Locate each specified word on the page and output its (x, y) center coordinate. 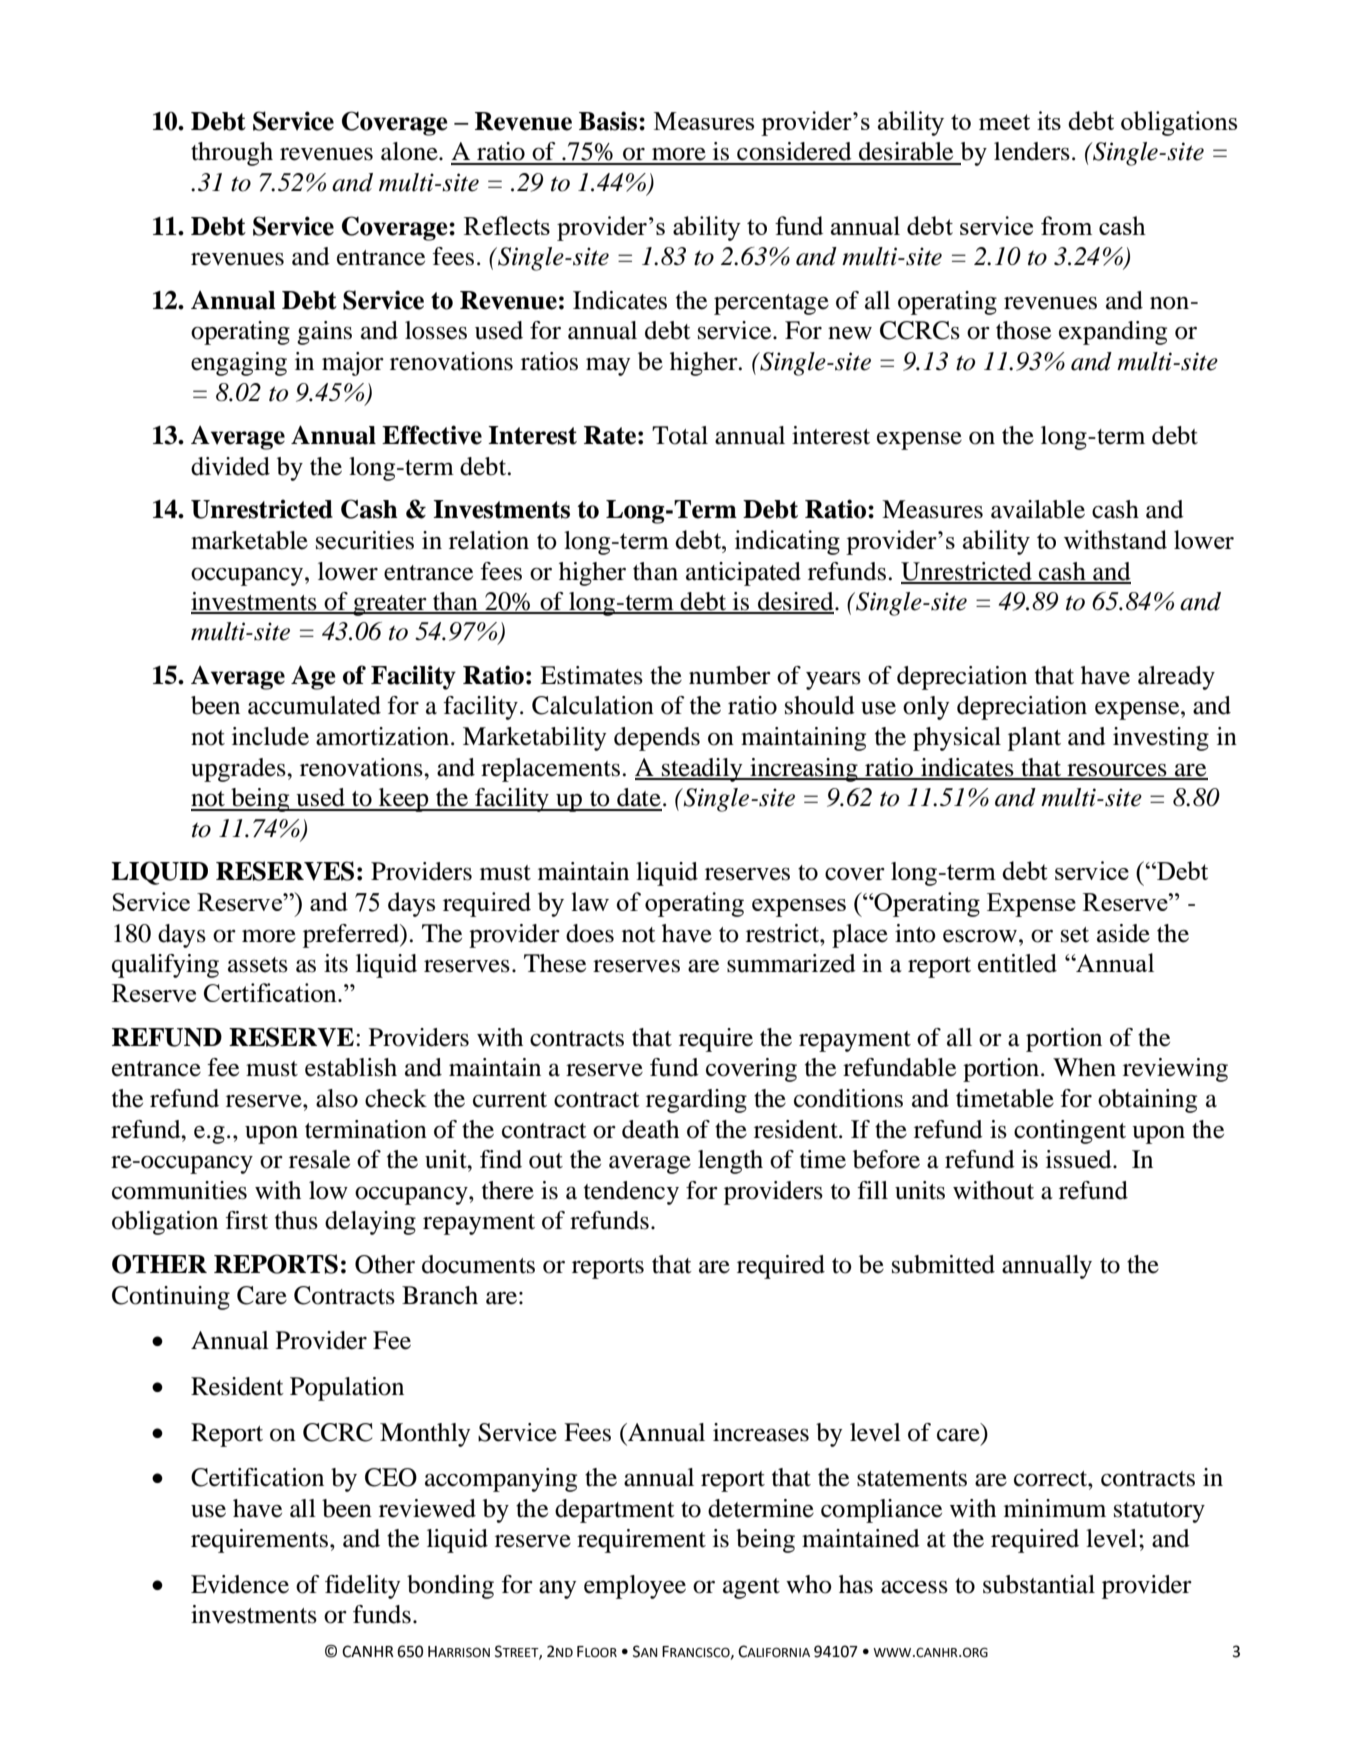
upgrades (239, 770)
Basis (609, 121)
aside (1123, 933)
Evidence (240, 1584)
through (232, 154)
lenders (1032, 151)
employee (635, 1587)
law (590, 901)
